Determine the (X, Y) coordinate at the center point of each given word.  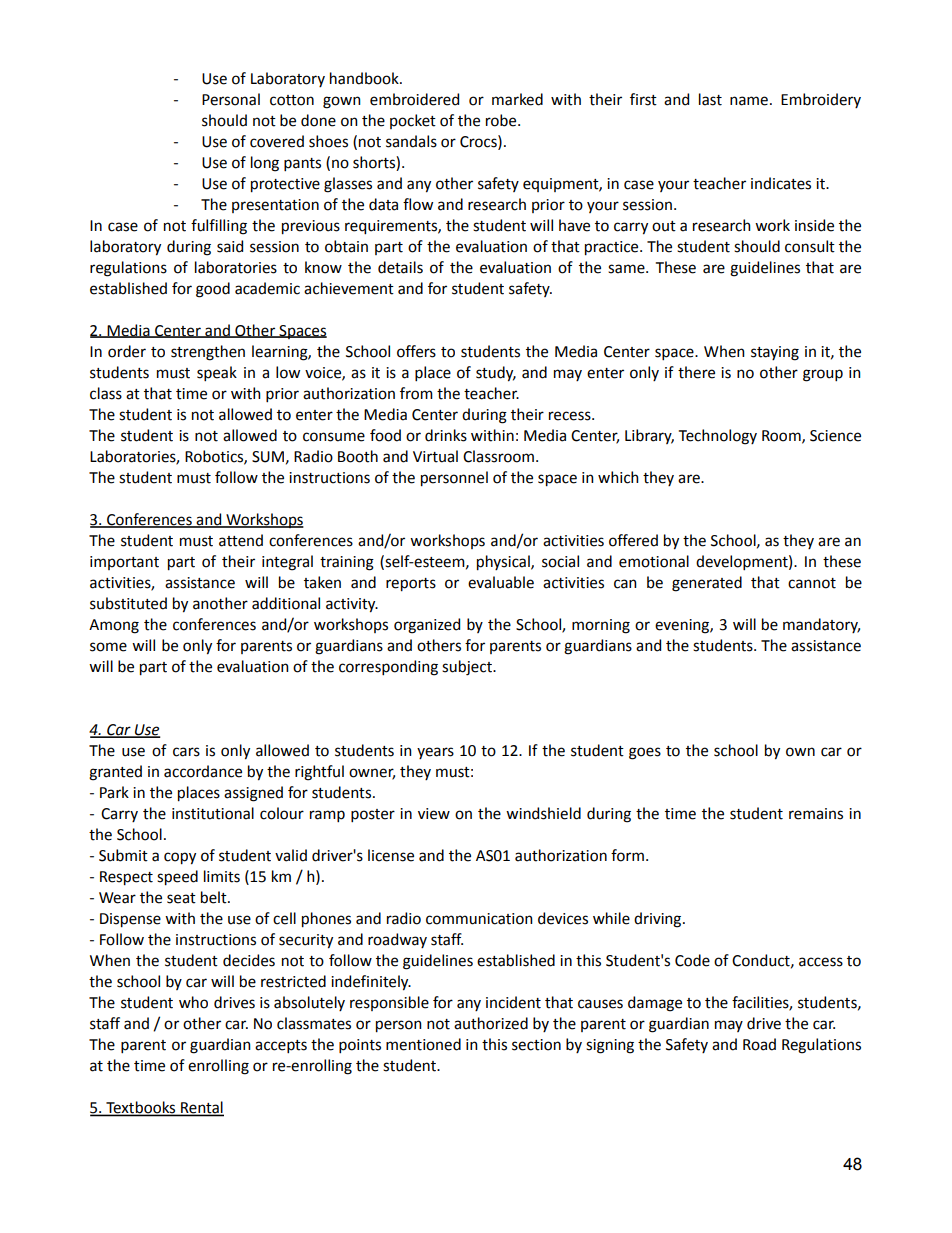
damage (655, 1004)
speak (217, 373)
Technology (718, 437)
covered (277, 141)
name (749, 101)
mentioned (423, 1044)
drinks (446, 435)
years (435, 753)
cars (186, 752)
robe (502, 120)
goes (645, 753)
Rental (201, 1108)
